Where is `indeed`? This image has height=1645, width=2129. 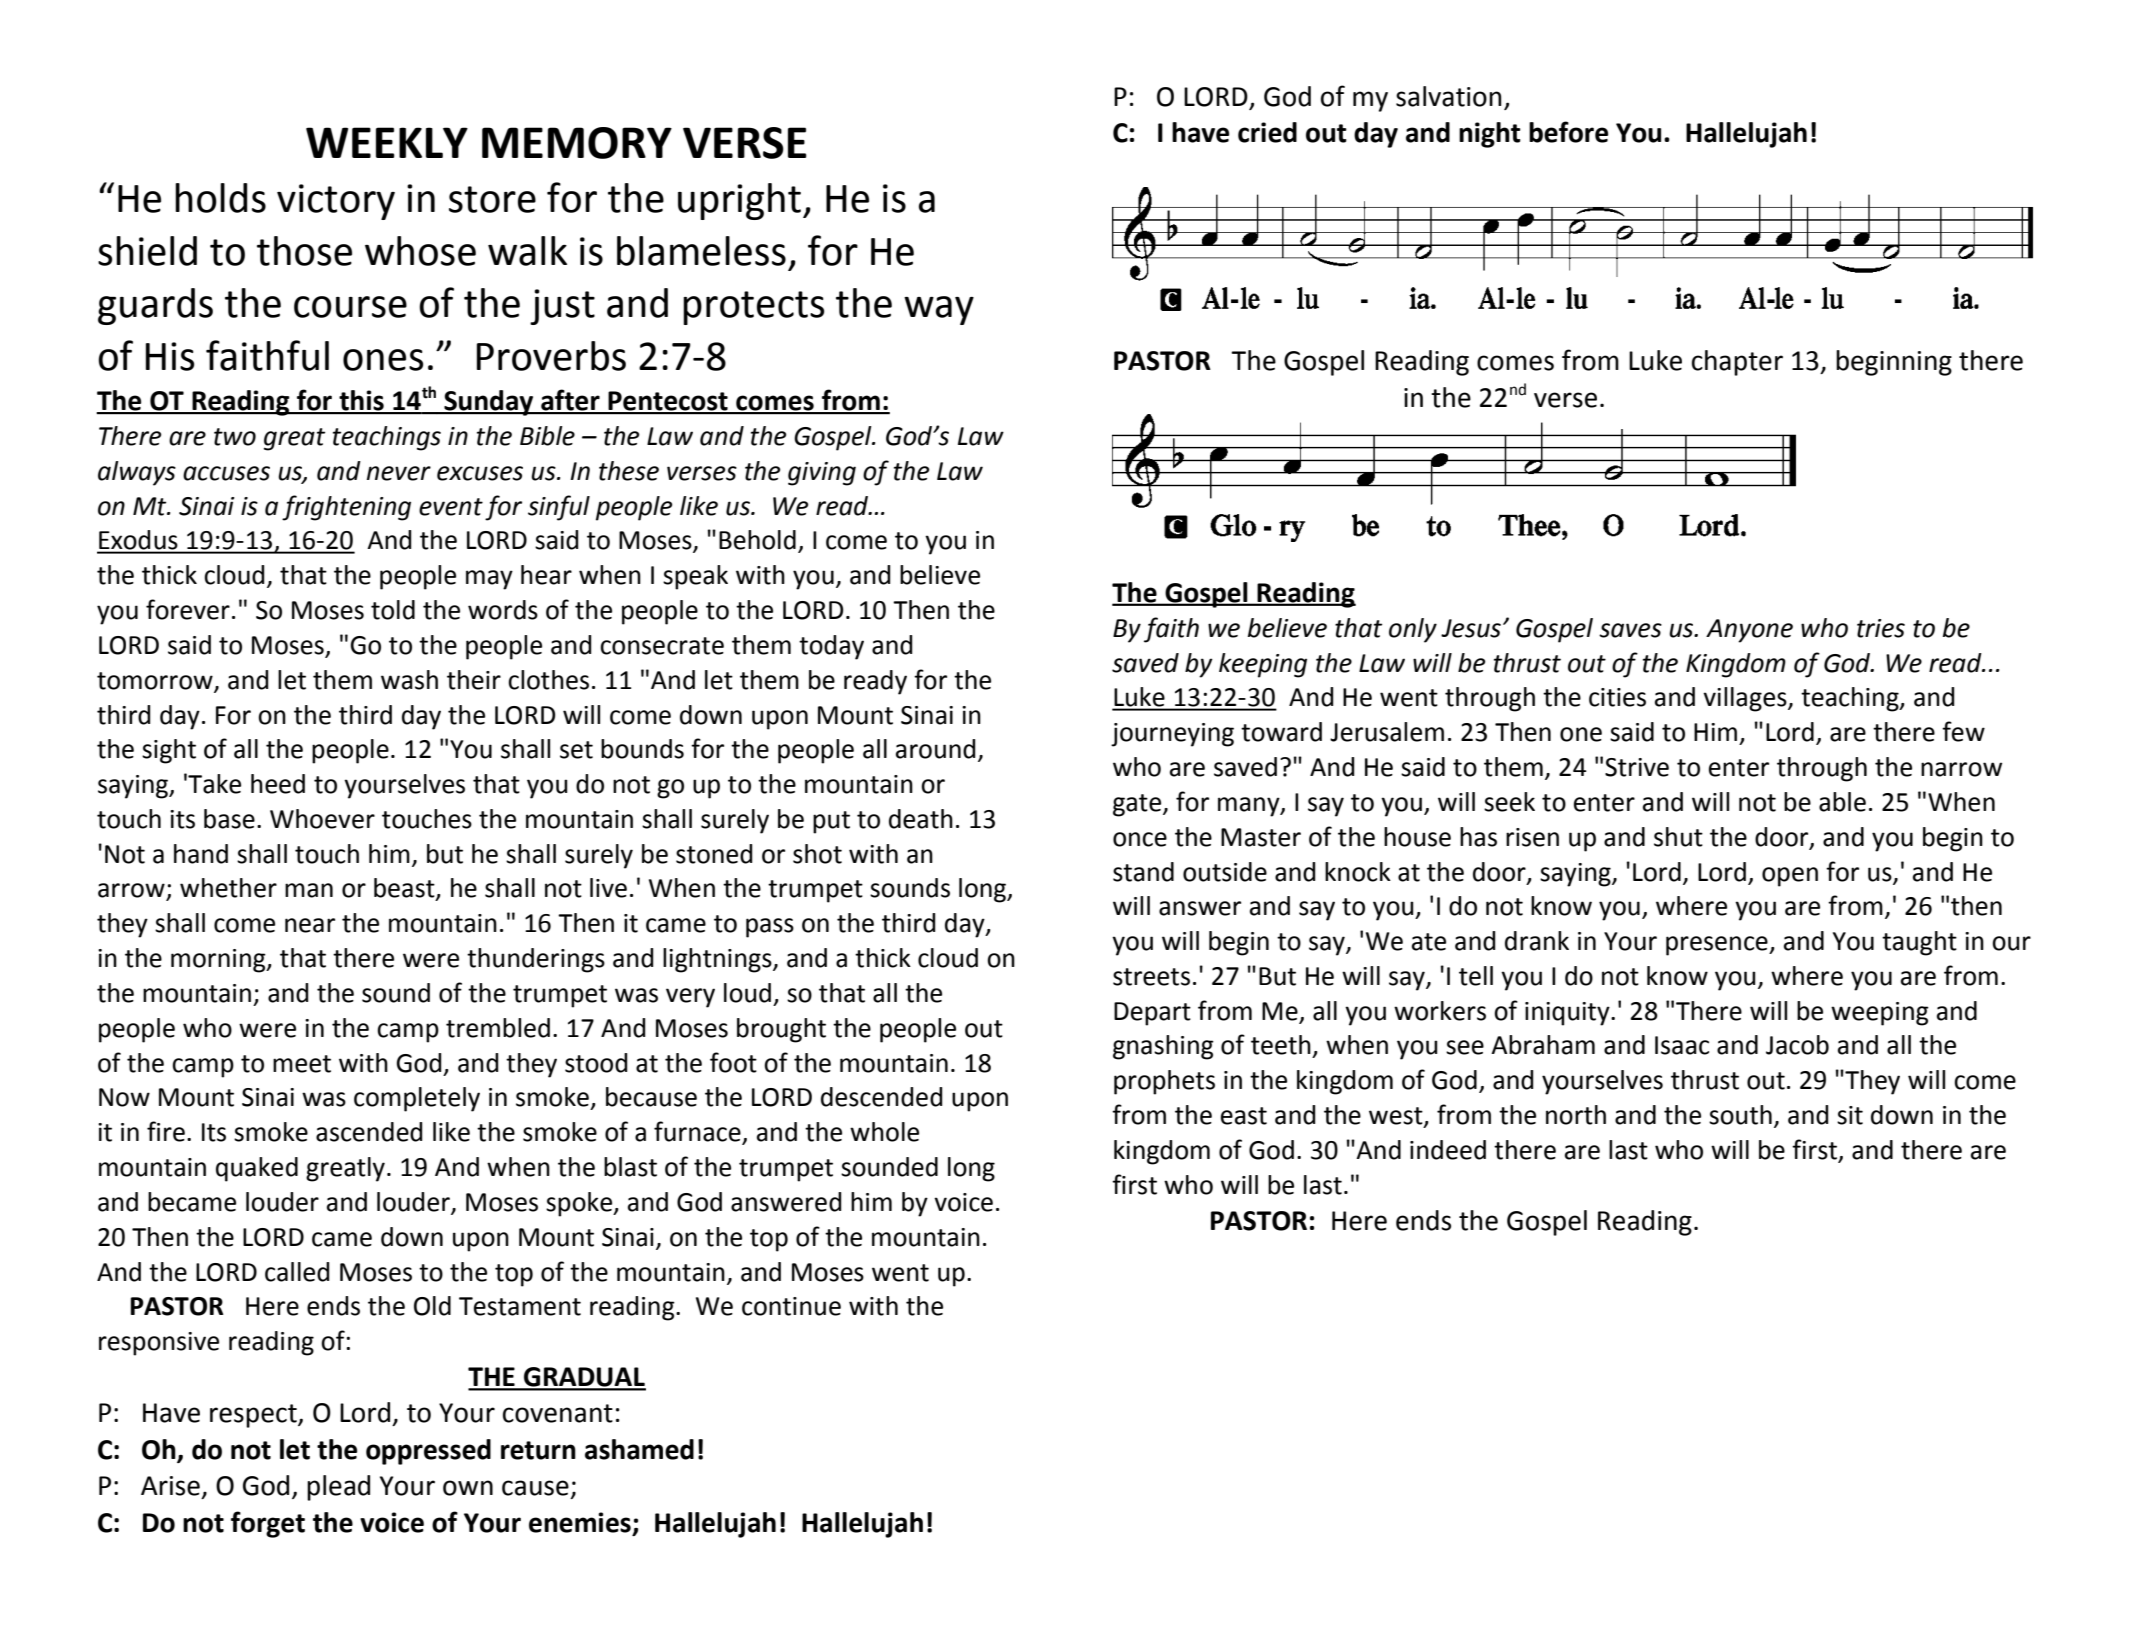
indeed is located at coordinates (1448, 1150).
